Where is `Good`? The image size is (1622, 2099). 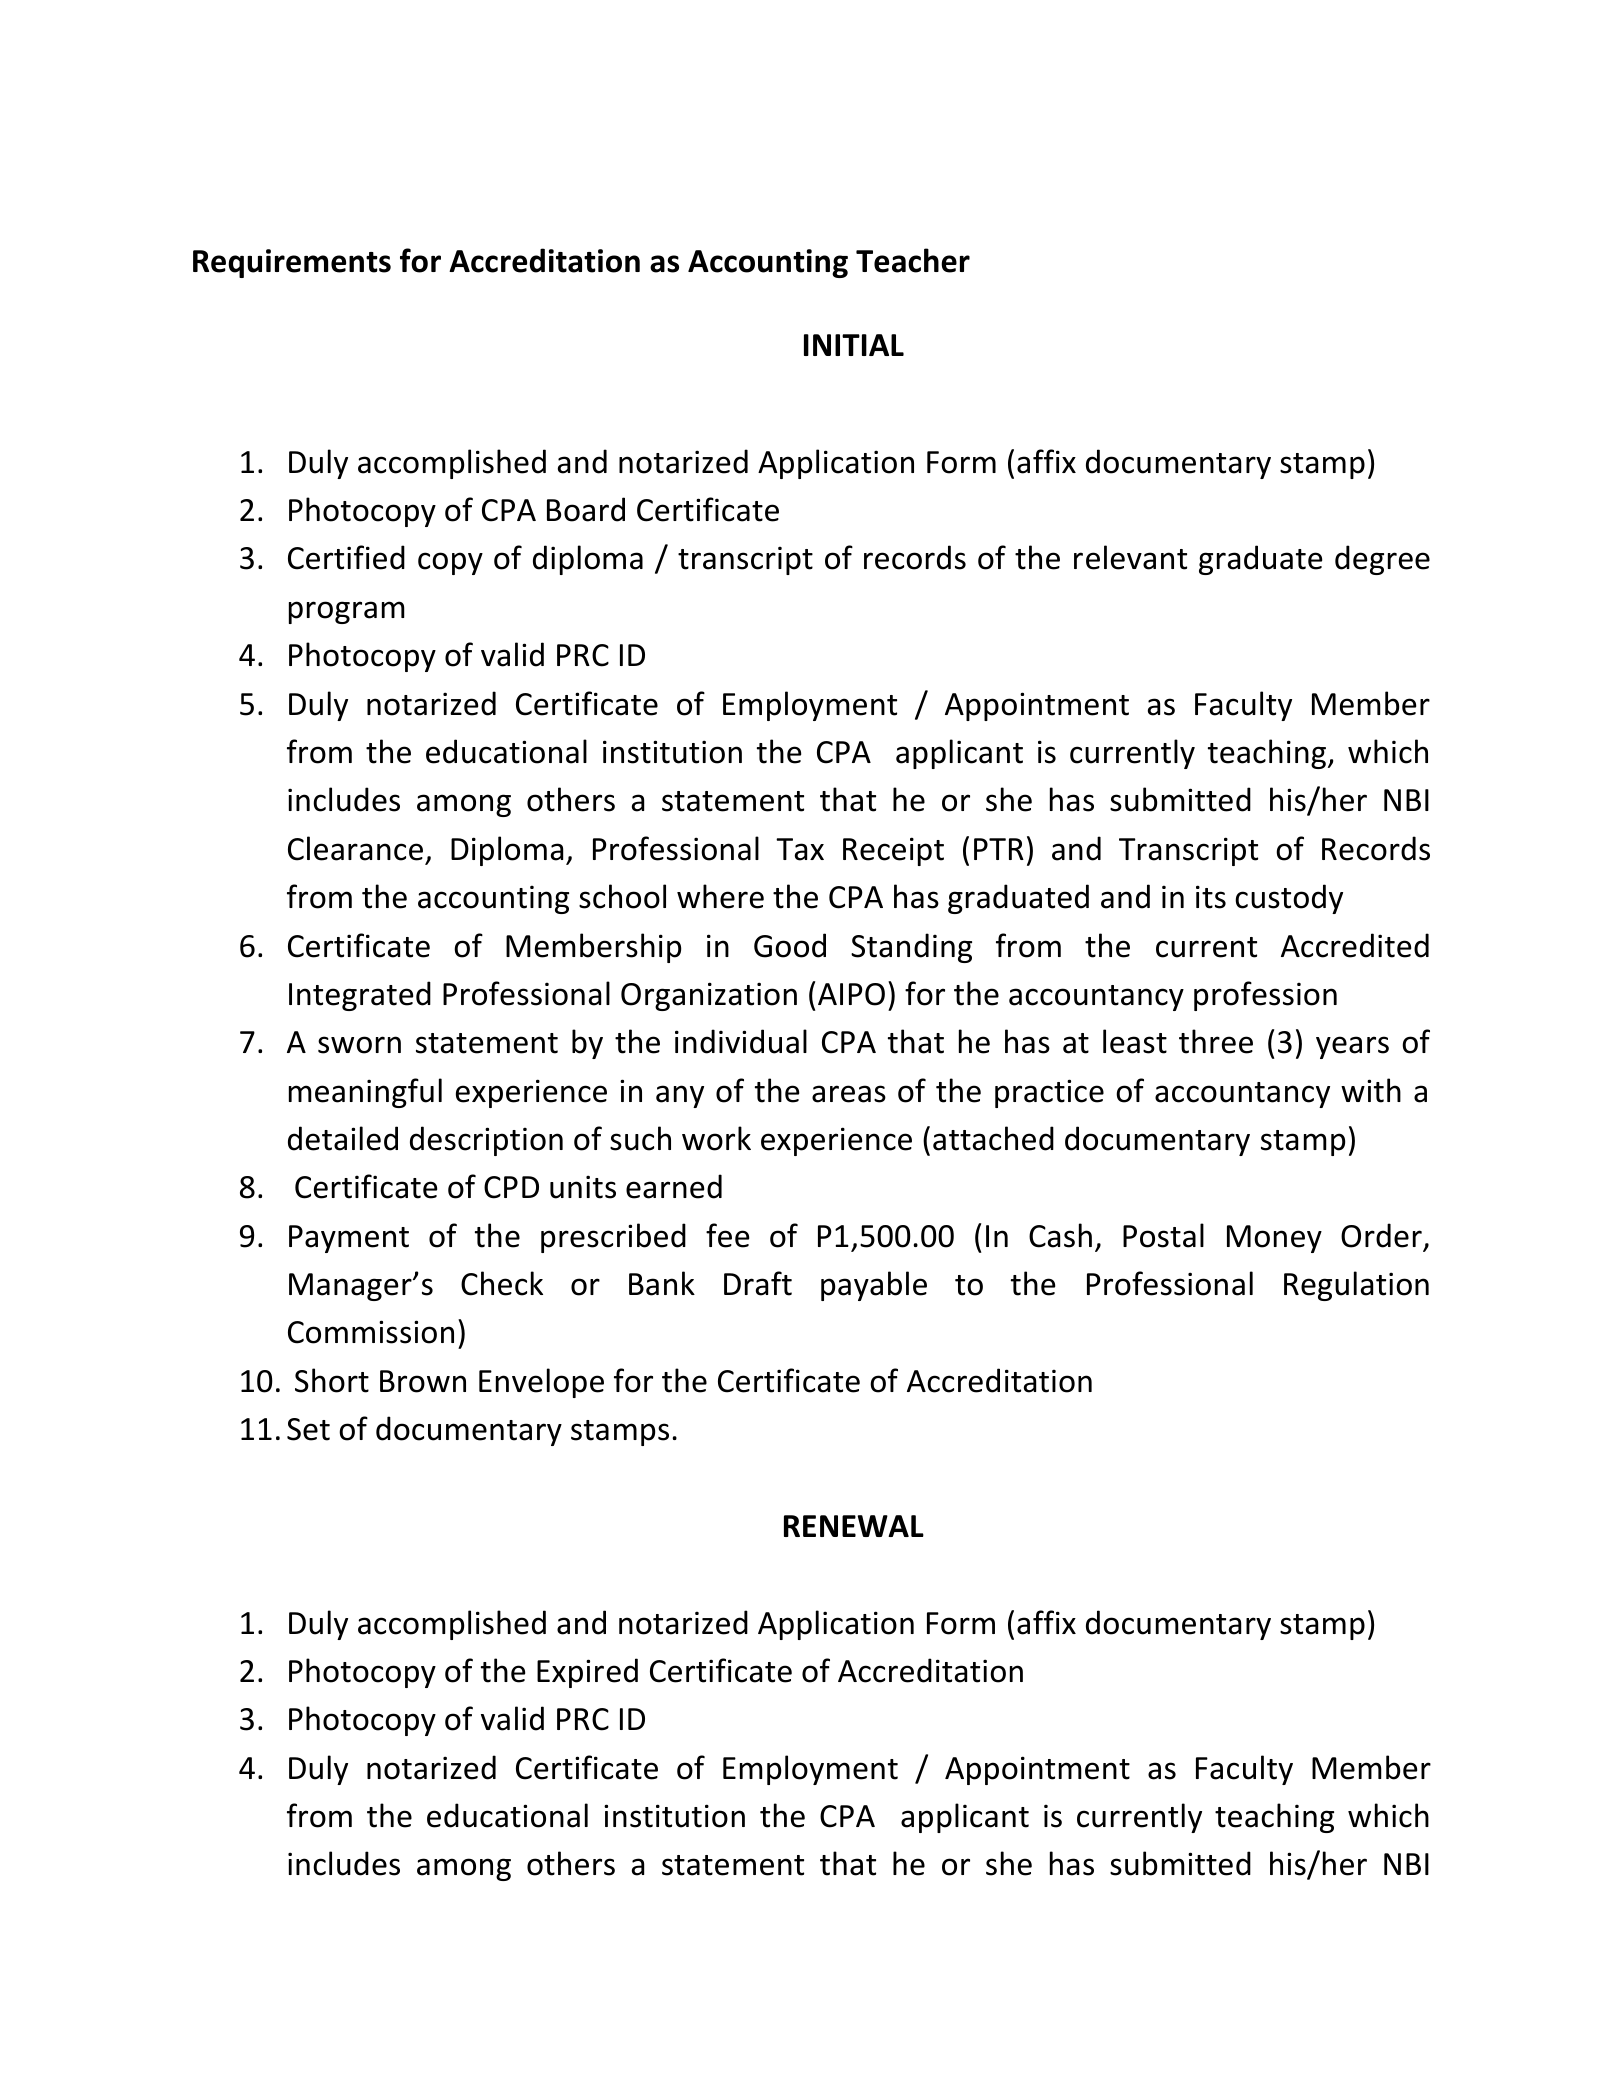
Good is located at coordinates (790, 945).
